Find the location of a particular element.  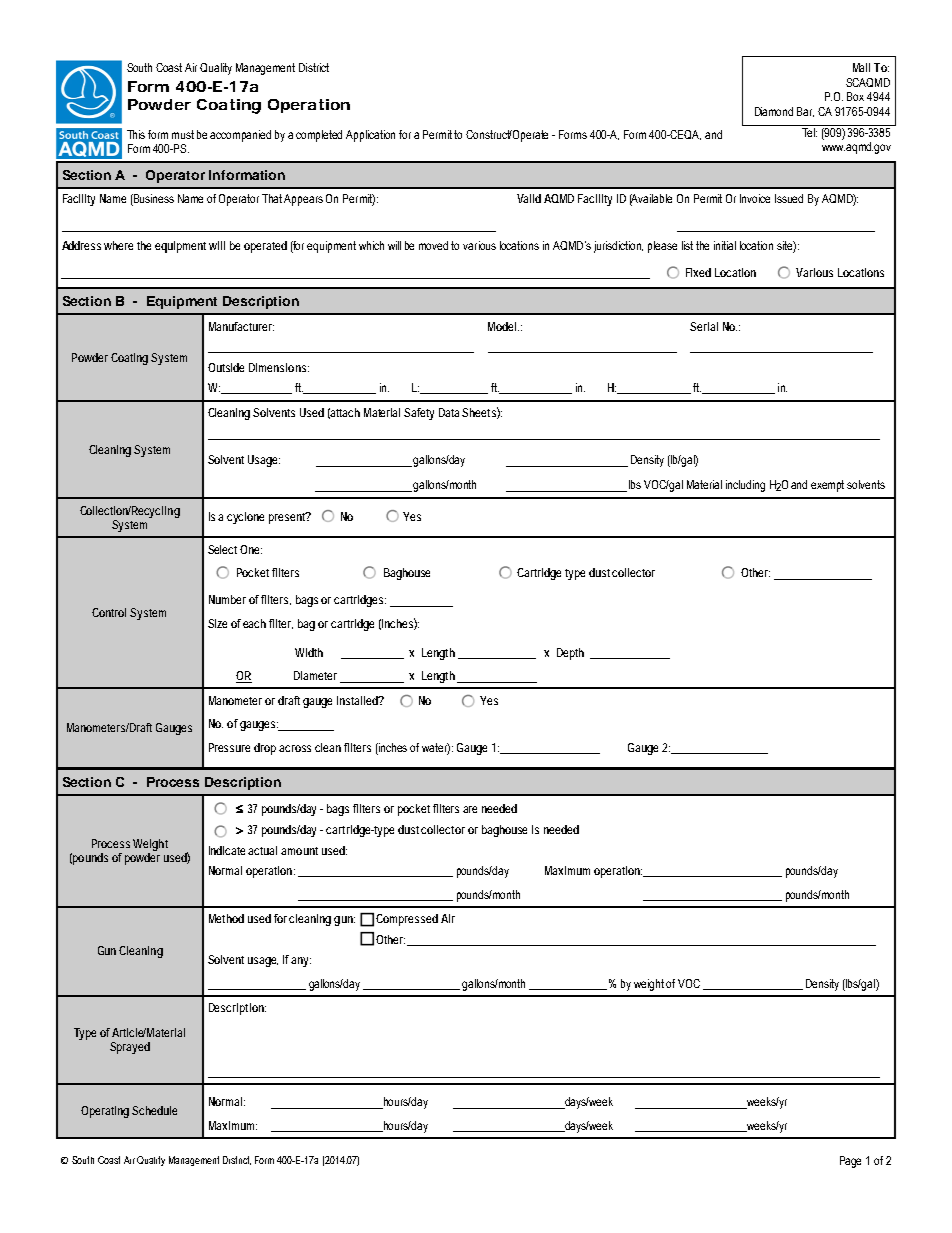

Application is located at coordinates (370, 136).
